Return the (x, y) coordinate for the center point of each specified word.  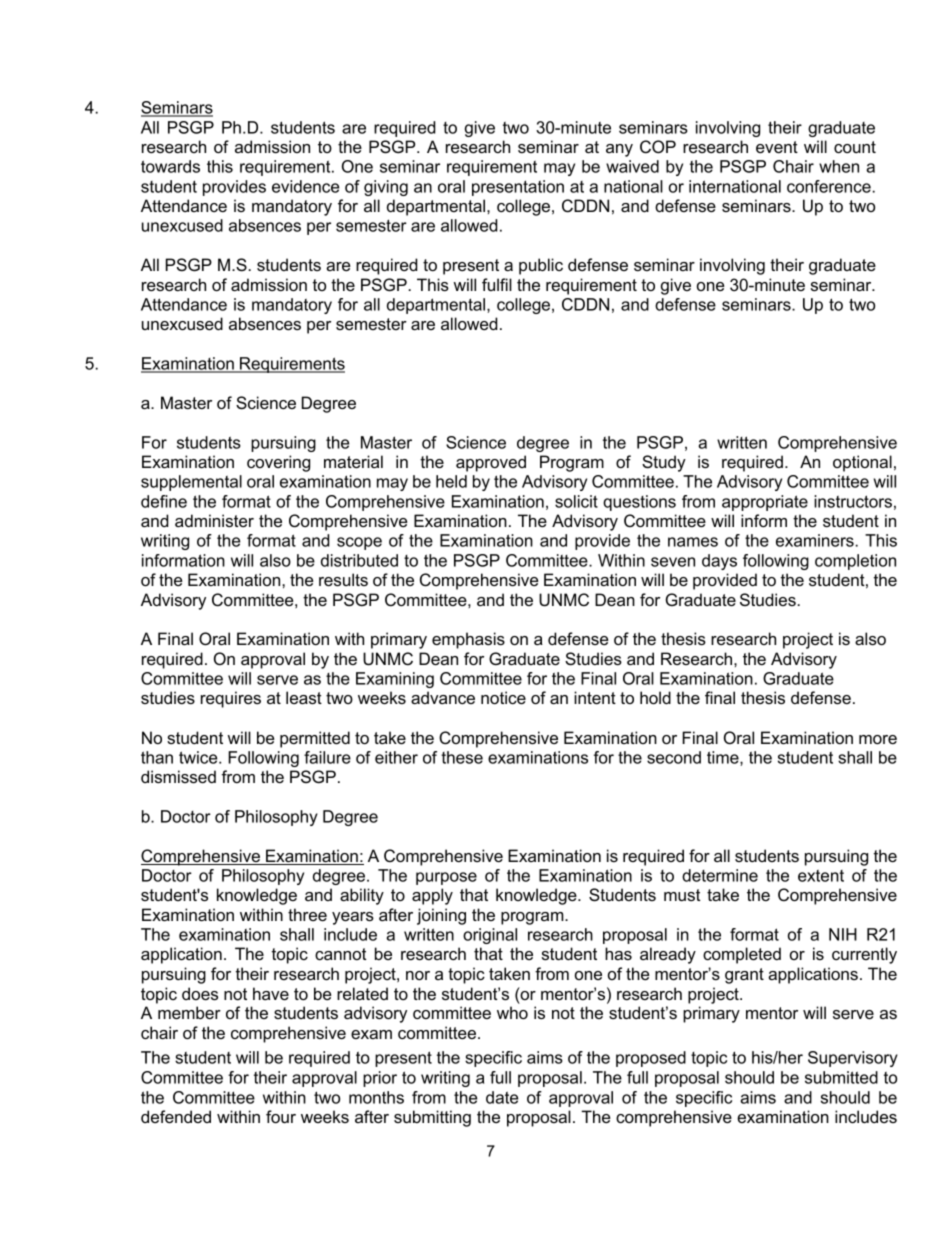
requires (231, 699)
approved (491, 463)
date (502, 1097)
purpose (446, 878)
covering (278, 463)
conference (829, 186)
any (619, 150)
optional (862, 463)
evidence (305, 186)
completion (855, 562)
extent (821, 876)
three (307, 914)
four (281, 1116)
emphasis (468, 640)
